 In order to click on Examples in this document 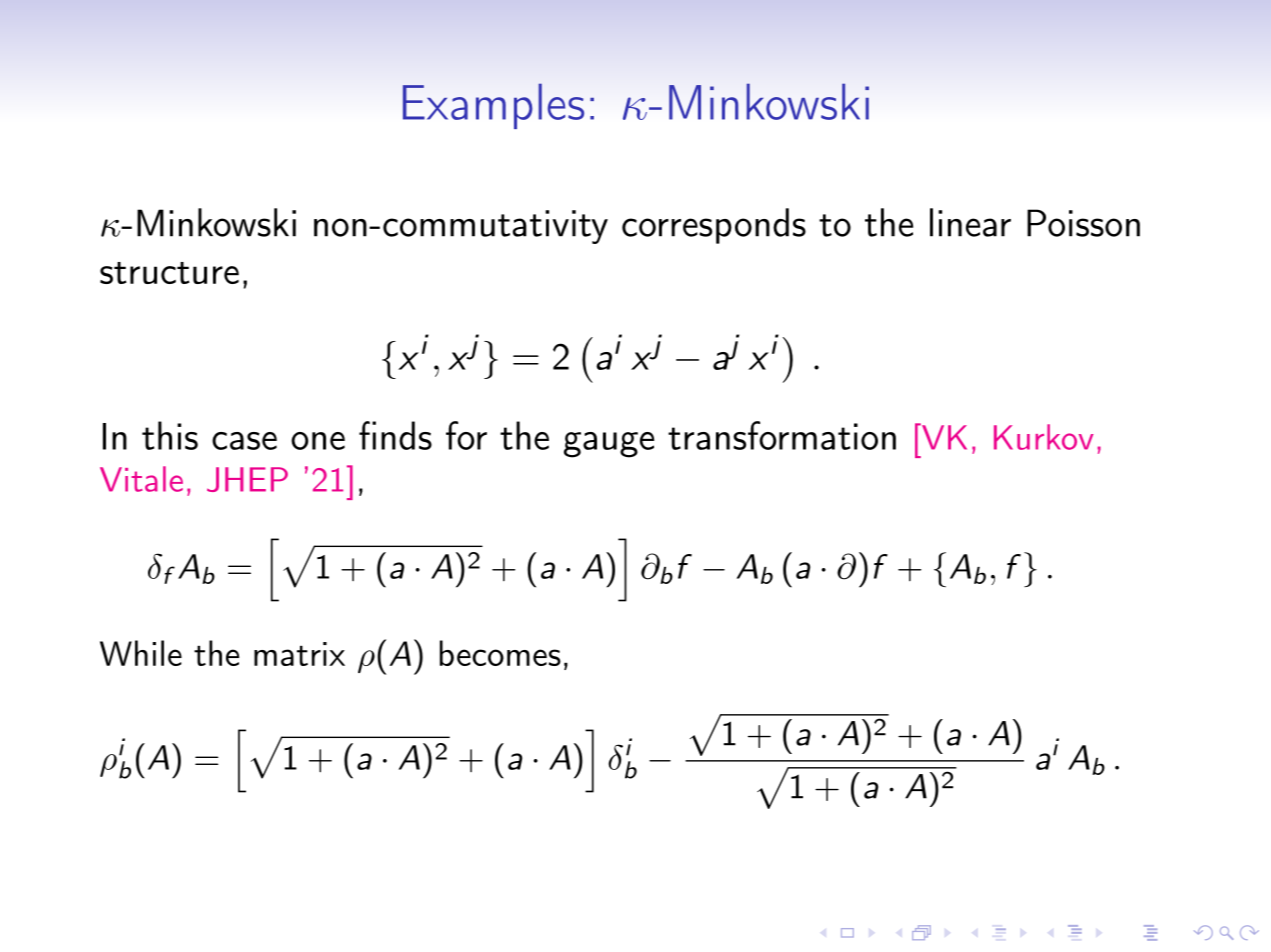, I will do `click(493, 106)`.
